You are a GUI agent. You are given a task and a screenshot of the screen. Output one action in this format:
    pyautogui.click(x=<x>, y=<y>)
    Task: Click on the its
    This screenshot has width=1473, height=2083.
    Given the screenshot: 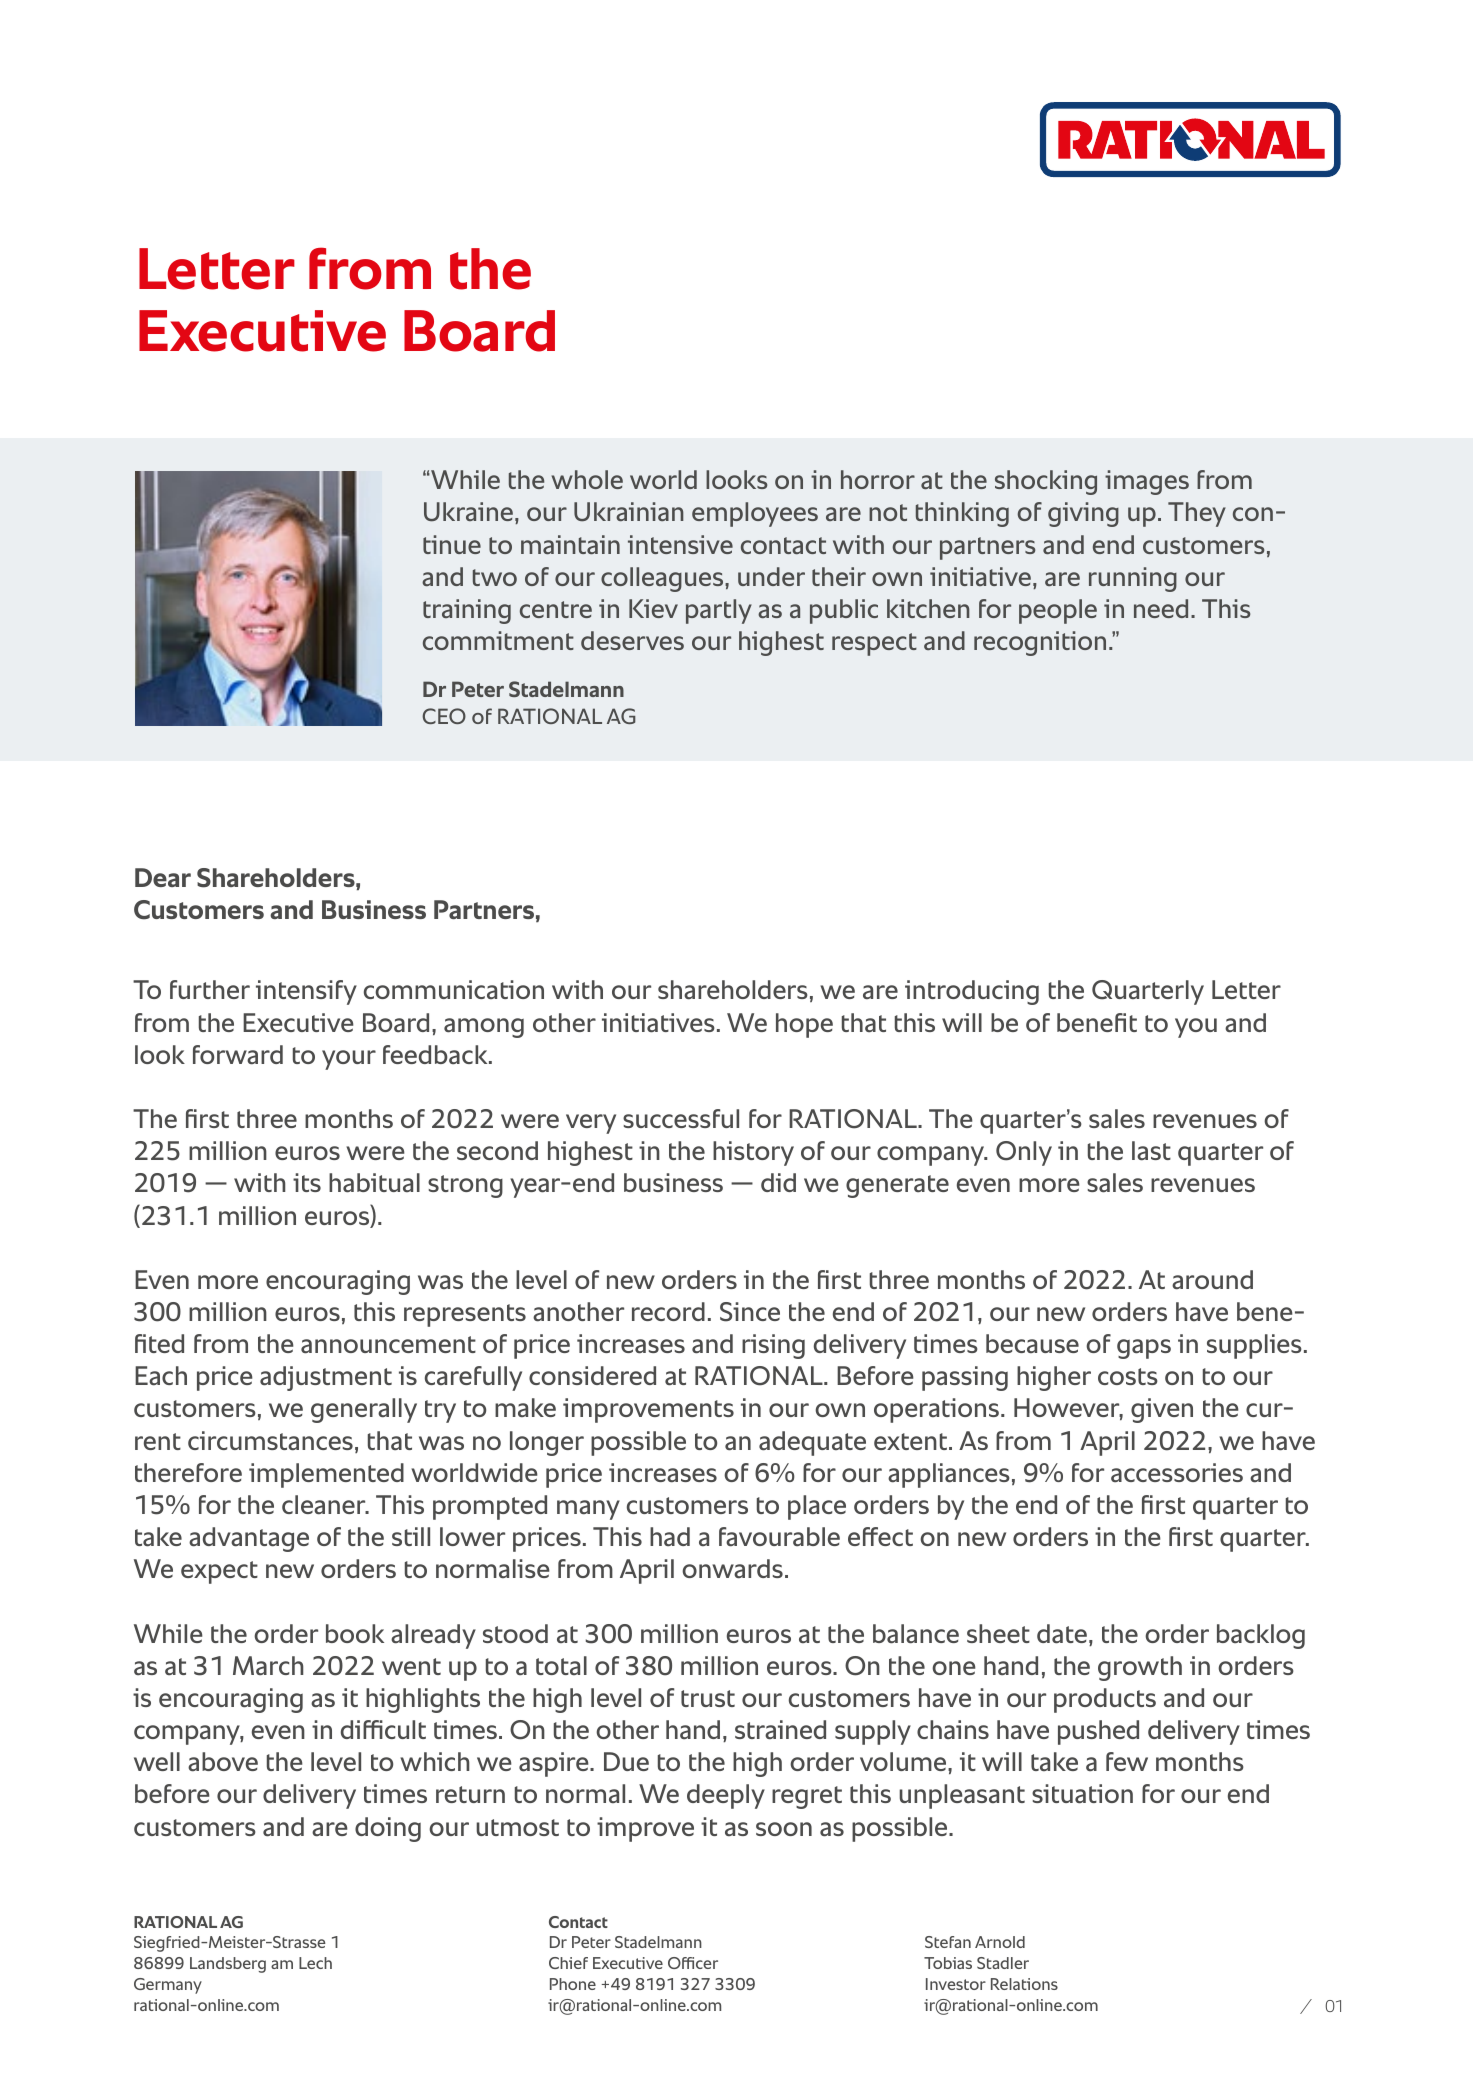 What is the action you would take?
    pyautogui.click(x=307, y=1182)
